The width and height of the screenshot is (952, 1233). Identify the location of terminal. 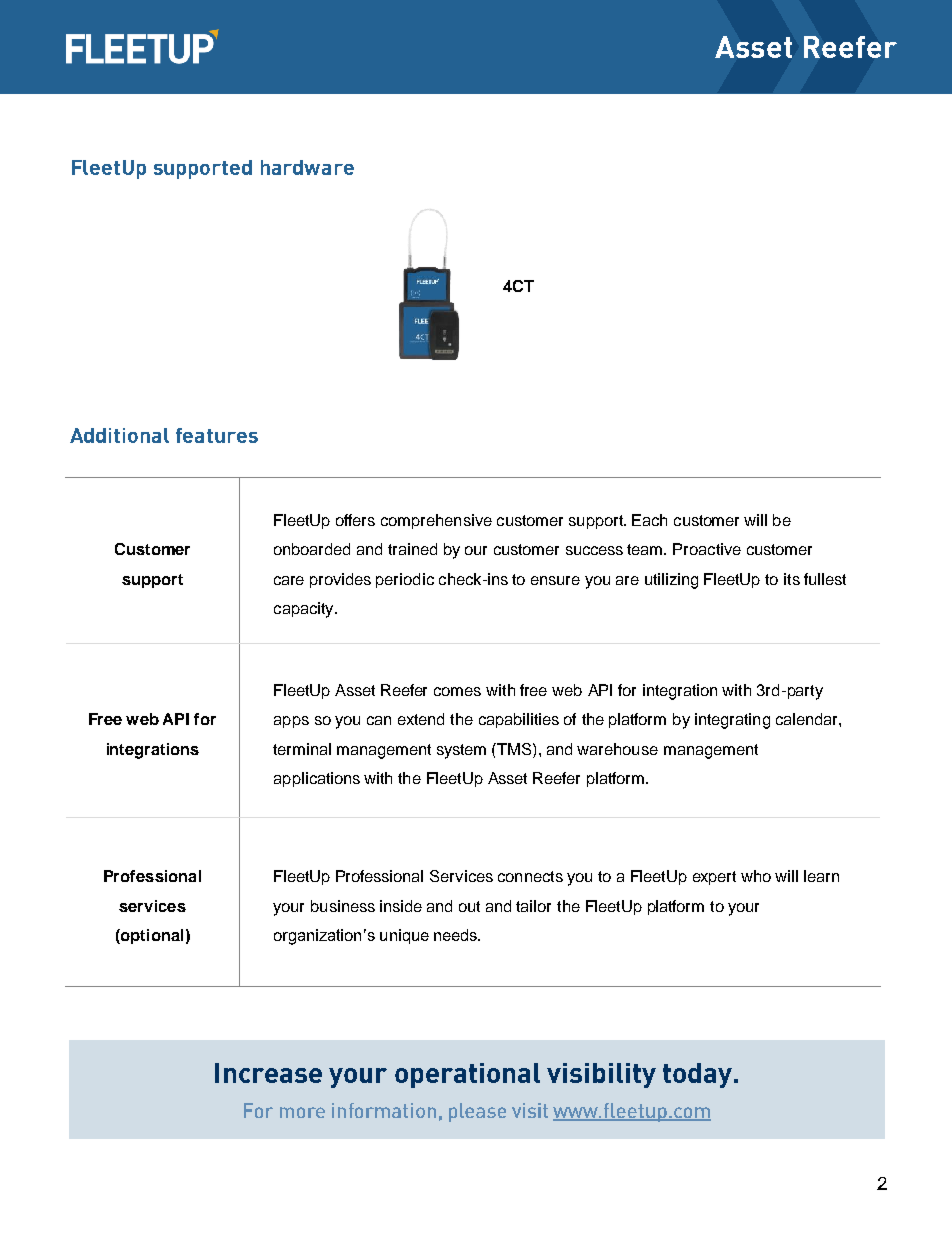
(302, 749).
